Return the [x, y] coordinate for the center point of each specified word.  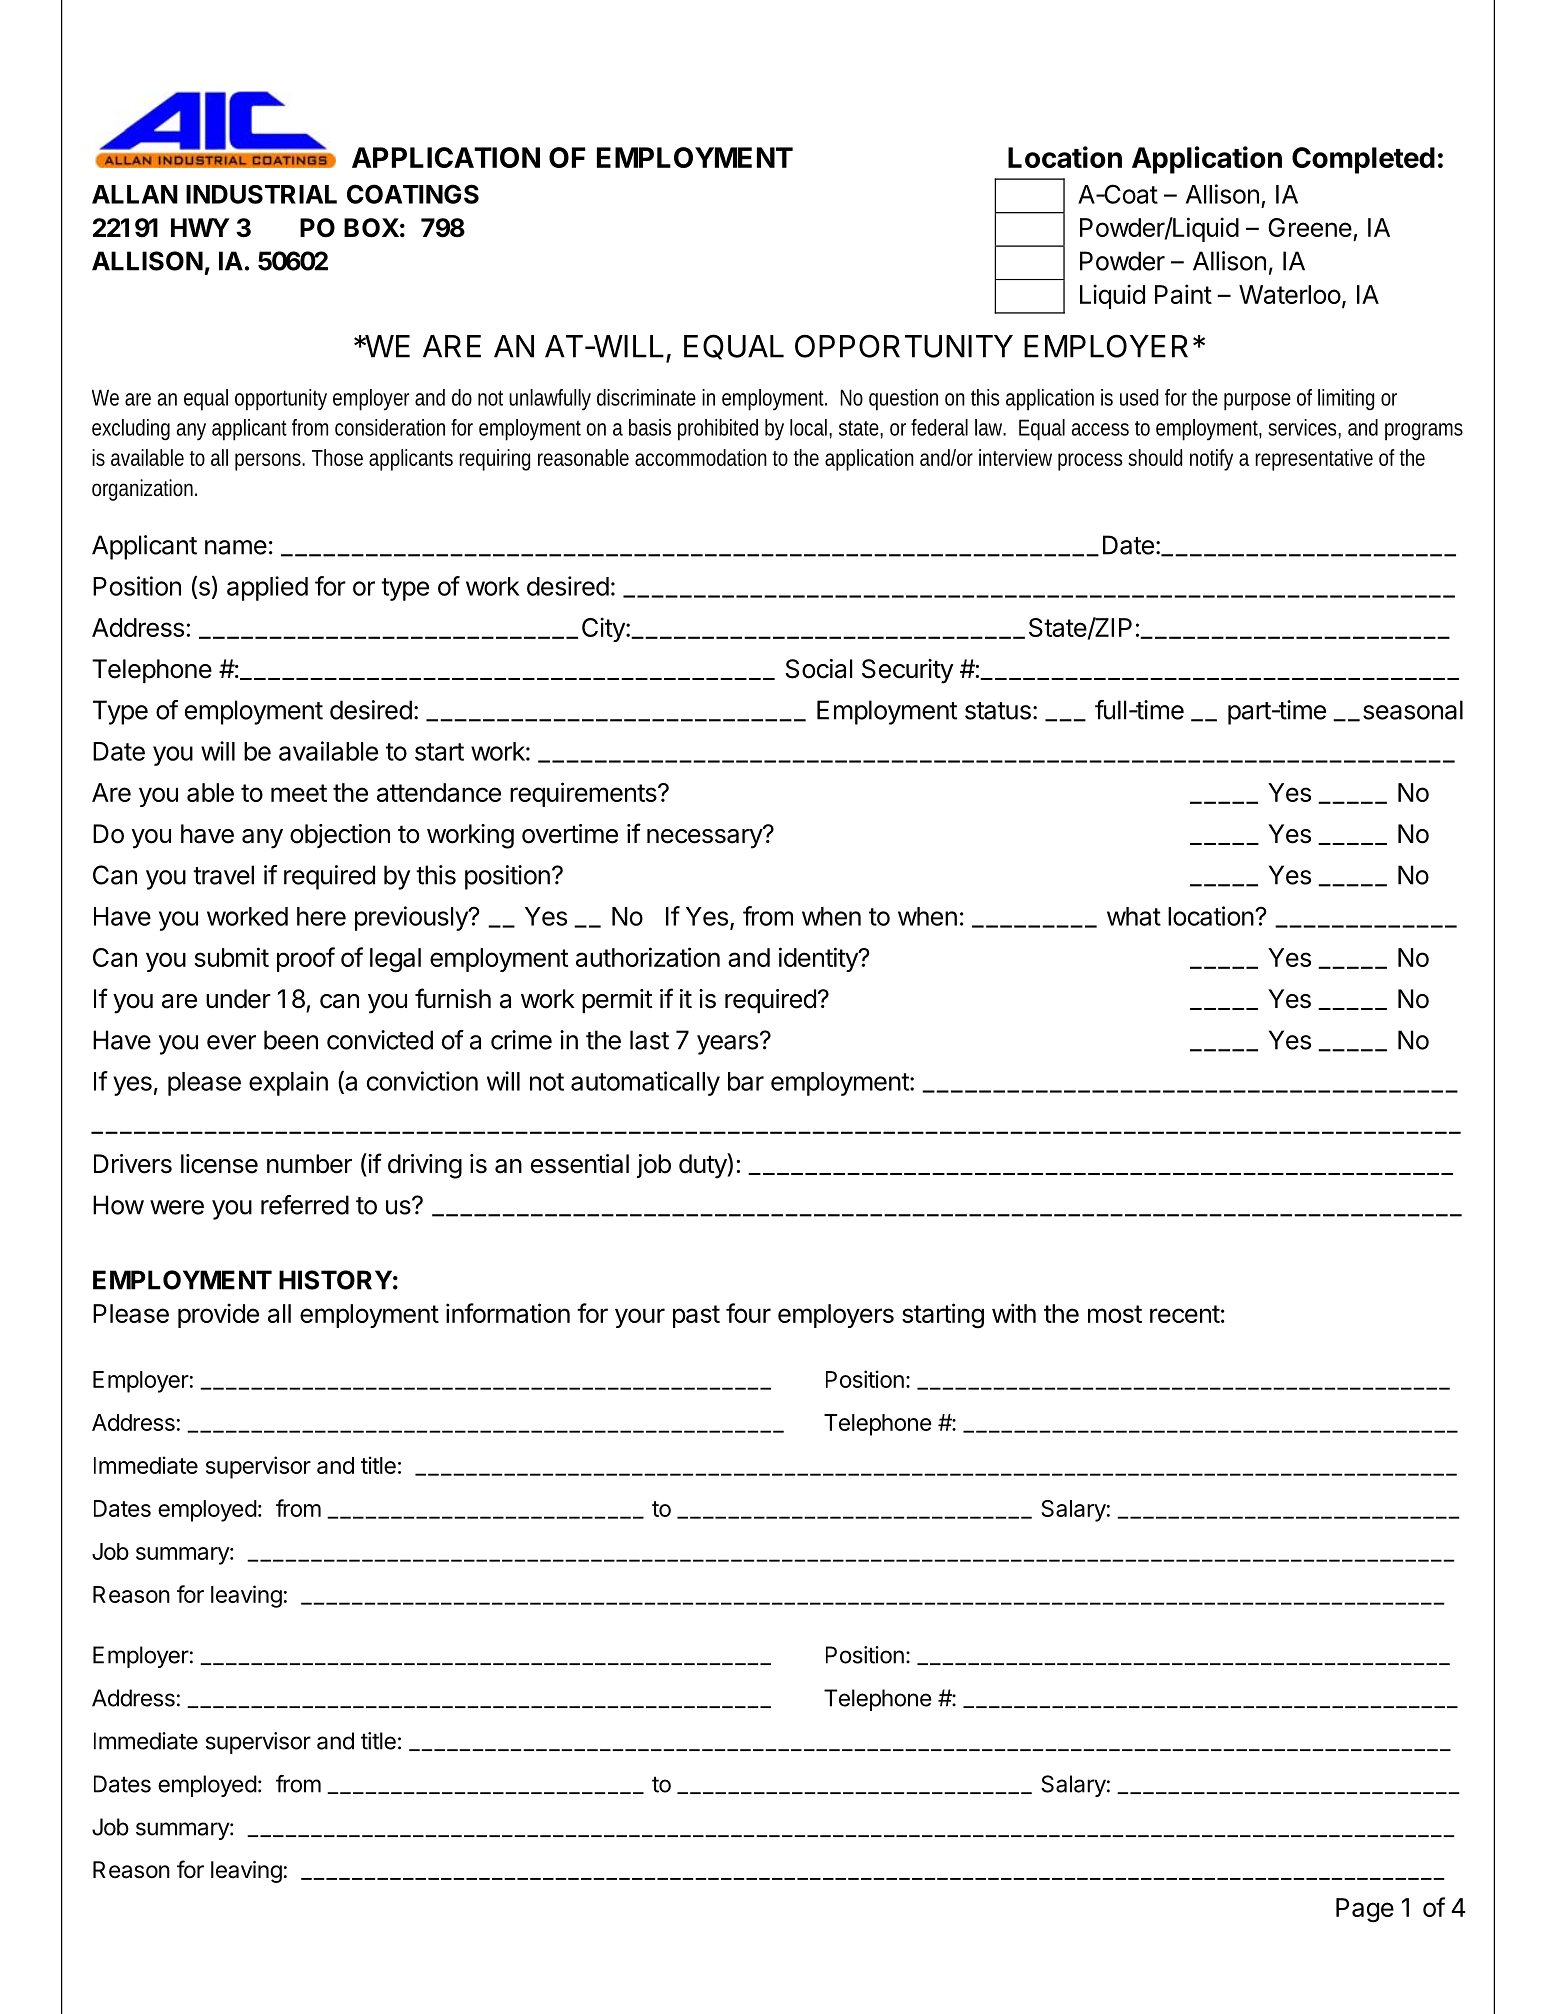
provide [218, 1315]
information [508, 1313]
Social [819, 669]
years [727, 1045]
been [291, 1040]
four [748, 1313]
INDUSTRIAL [261, 194]
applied [267, 588]
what [1134, 916]
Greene [1310, 227]
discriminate [646, 397]
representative [1314, 460]
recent [1185, 1314]
